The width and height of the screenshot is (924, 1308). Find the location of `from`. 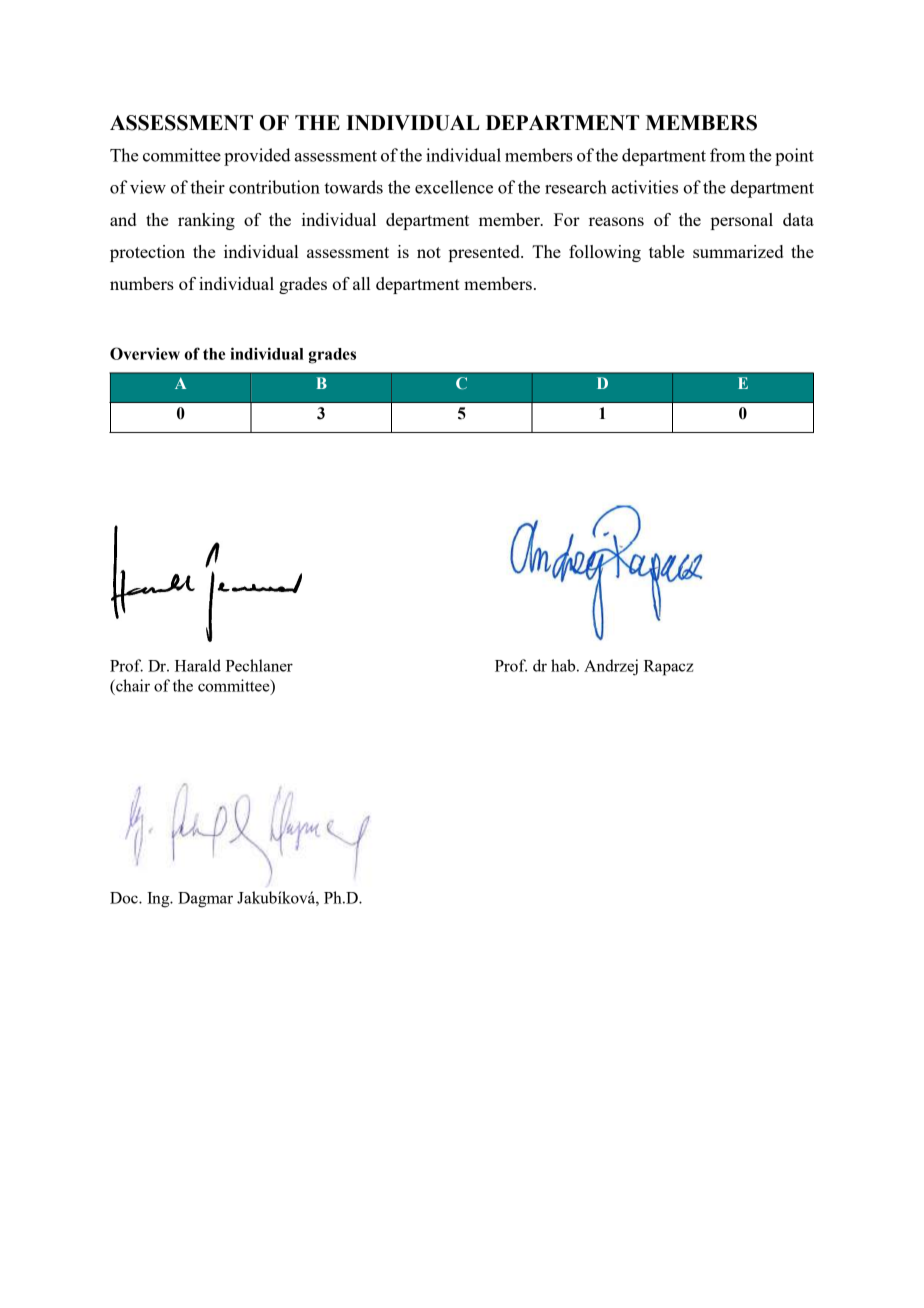

from is located at coordinates (727, 155).
